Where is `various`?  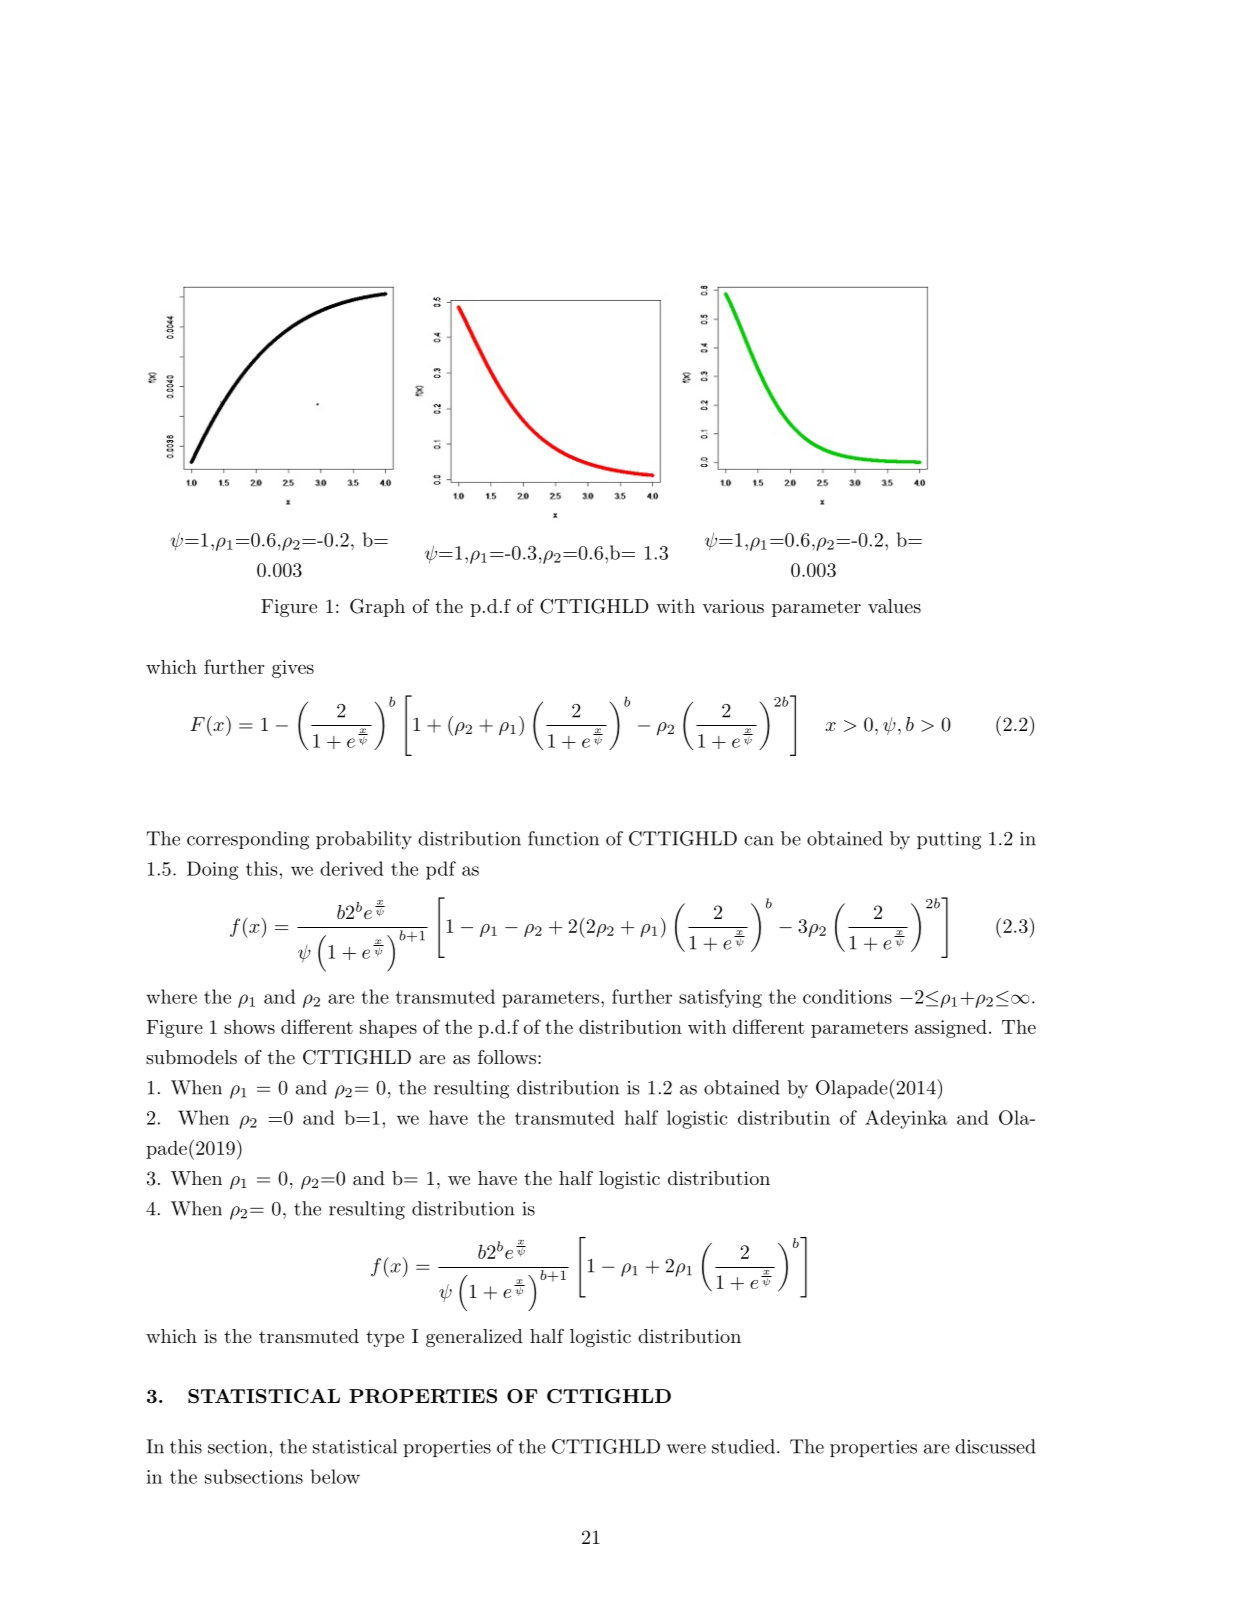 various is located at coordinates (733, 606).
